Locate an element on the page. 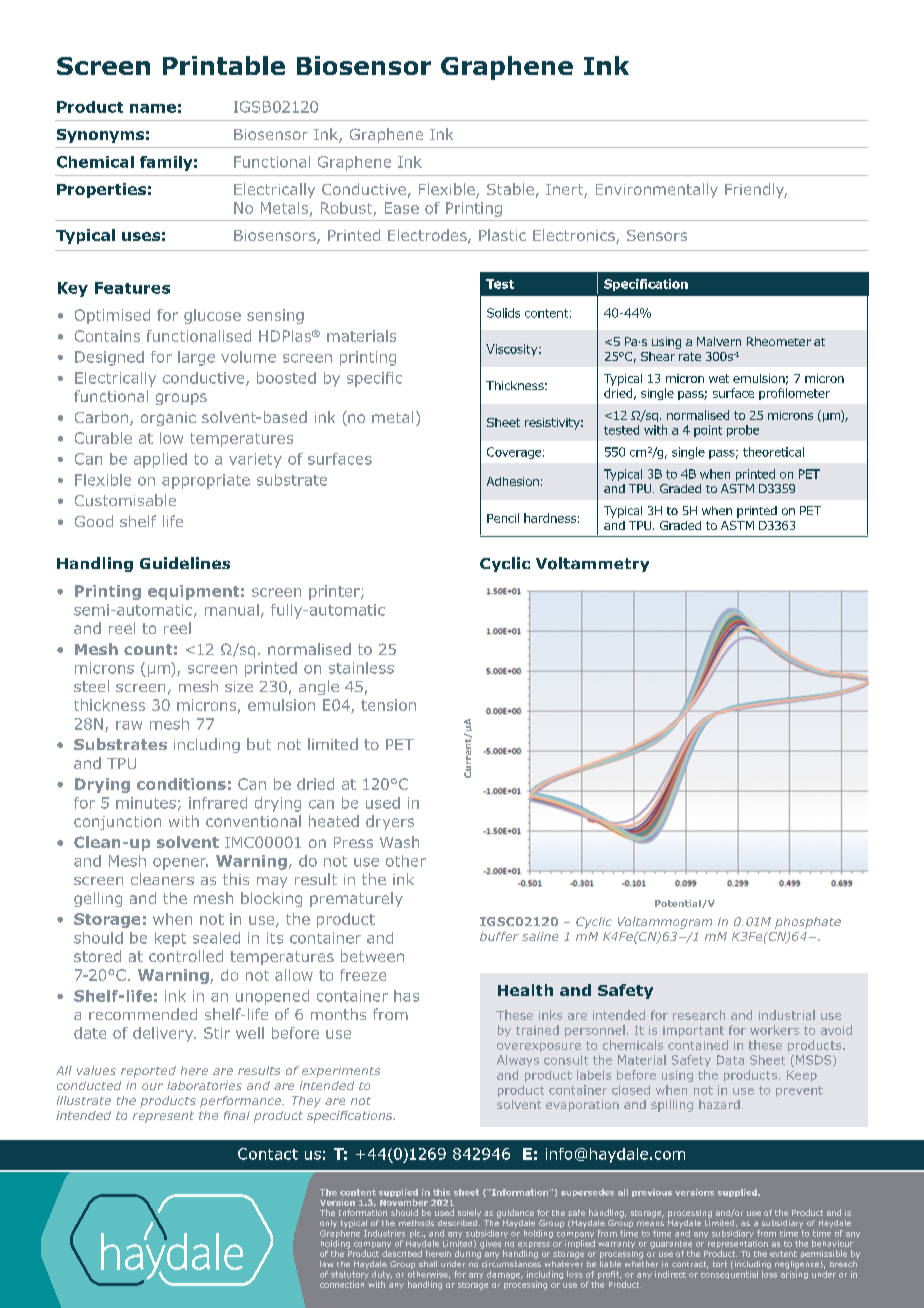 The image size is (924, 1308). Solids is located at coordinates (503, 313).
